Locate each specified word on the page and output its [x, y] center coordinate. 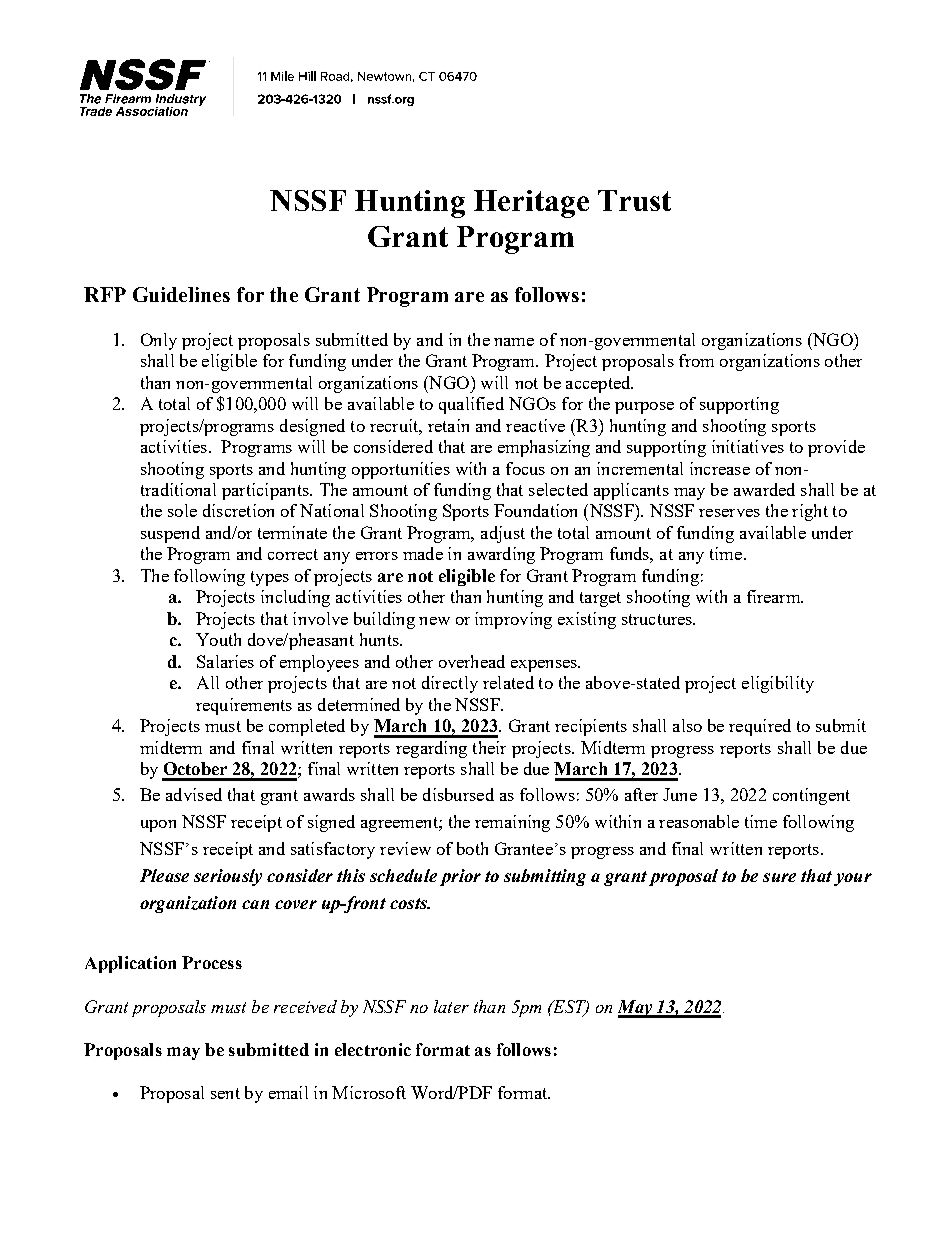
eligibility [778, 684]
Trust [634, 200]
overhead [472, 661]
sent [225, 1093]
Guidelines [181, 294]
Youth [218, 639]
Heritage [531, 204]
